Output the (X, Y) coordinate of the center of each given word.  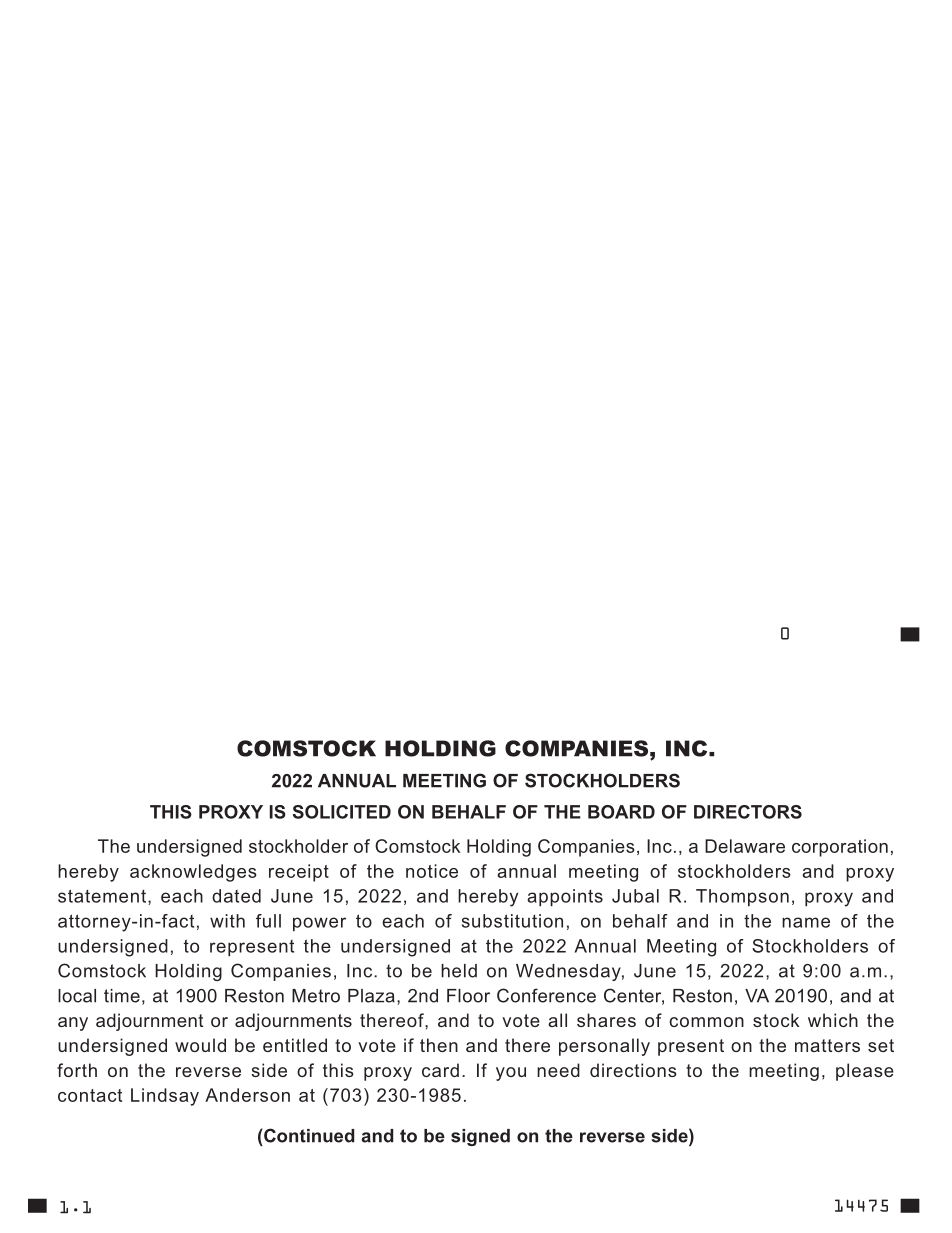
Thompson (742, 897)
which (833, 1020)
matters (827, 1045)
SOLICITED (342, 812)
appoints (565, 897)
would (200, 1045)
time (122, 996)
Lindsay (165, 1097)
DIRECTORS (748, 812)
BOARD (621, 812)
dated (236, 896)
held (459, 971)
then (439, 1045)
